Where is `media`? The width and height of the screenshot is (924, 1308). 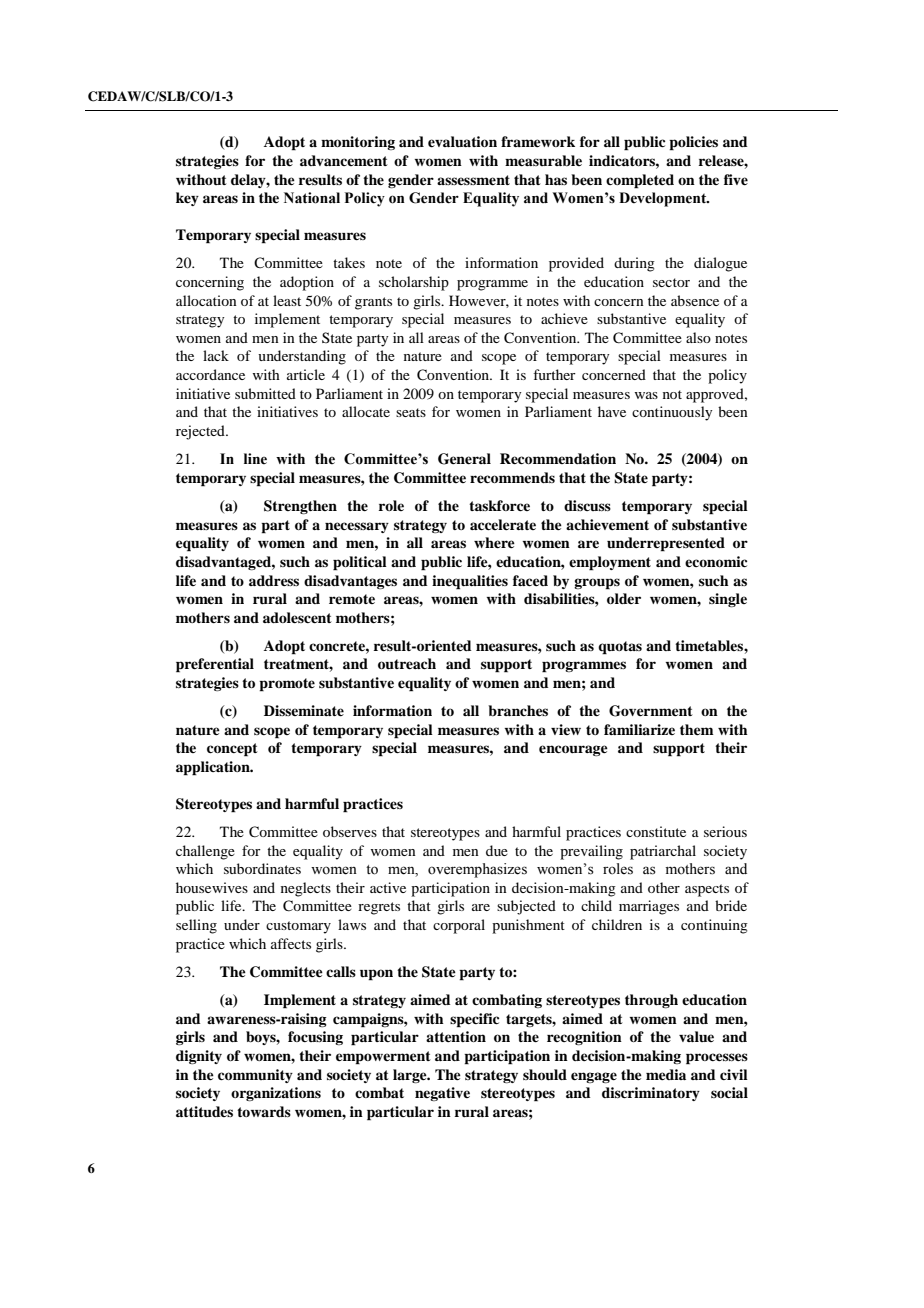
media is located at coordinates (666, 1074).
